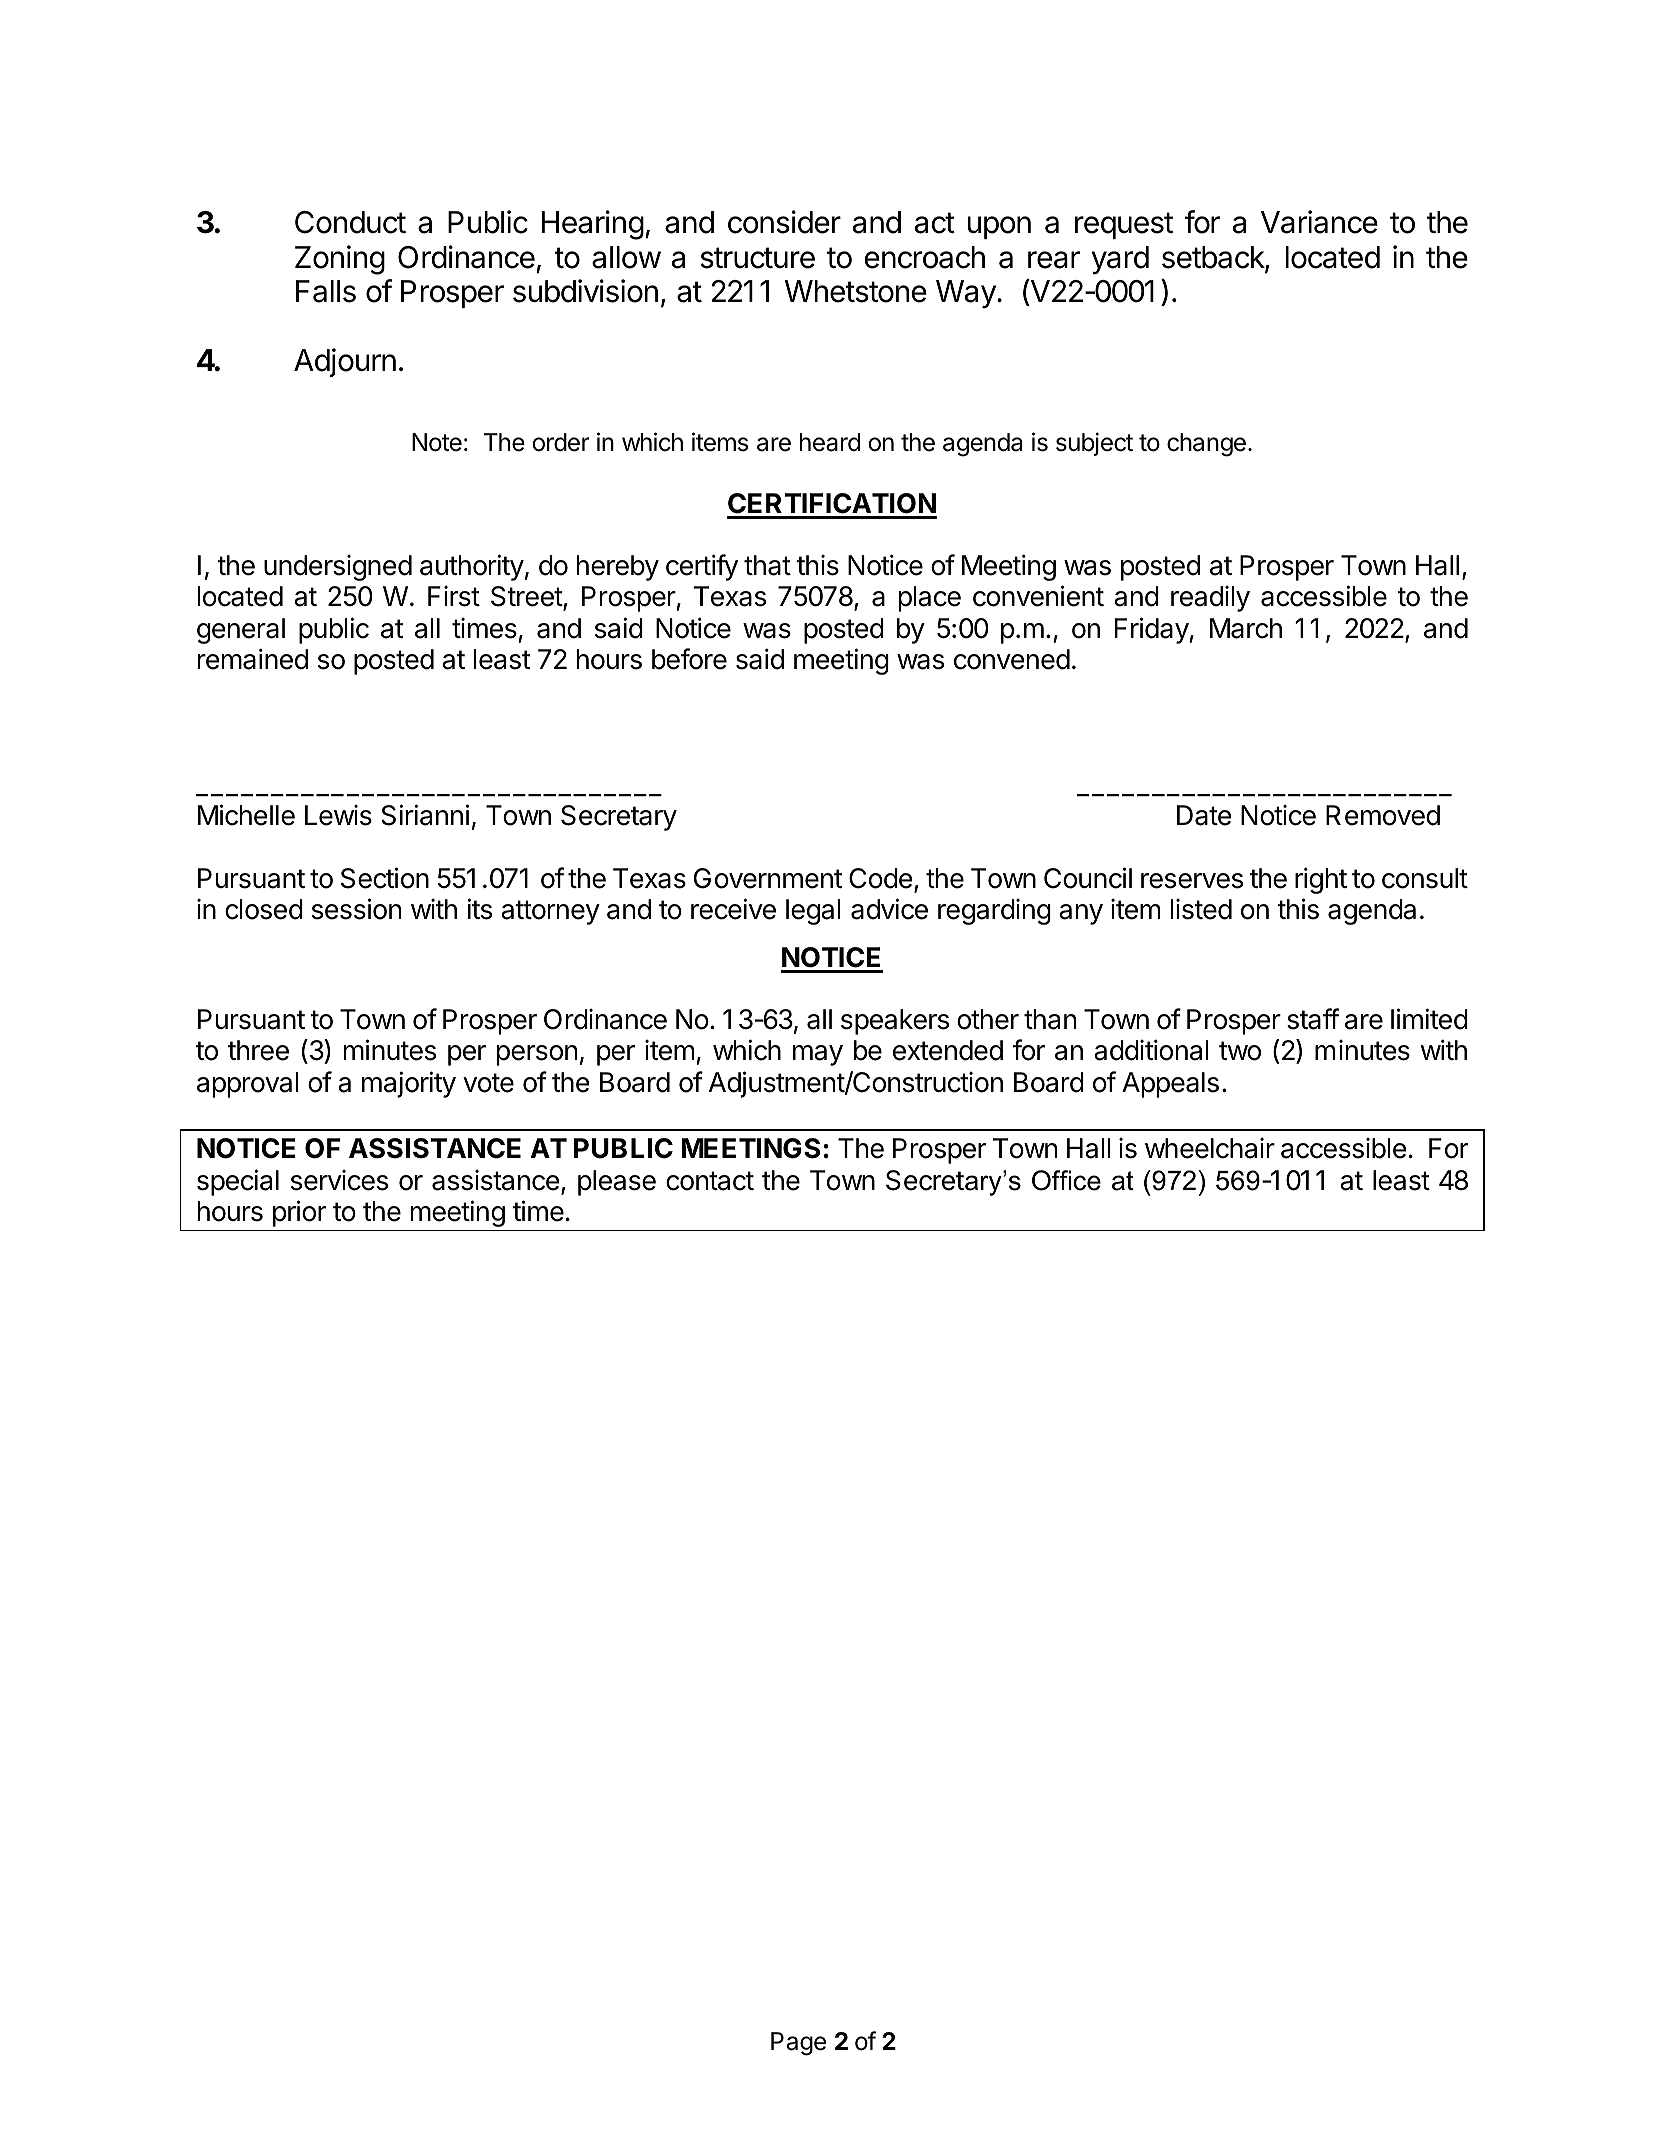  What do you see at coordinates (1246, 628) in the screenshot?
I see `March` at bounding box center [1246, 628].
